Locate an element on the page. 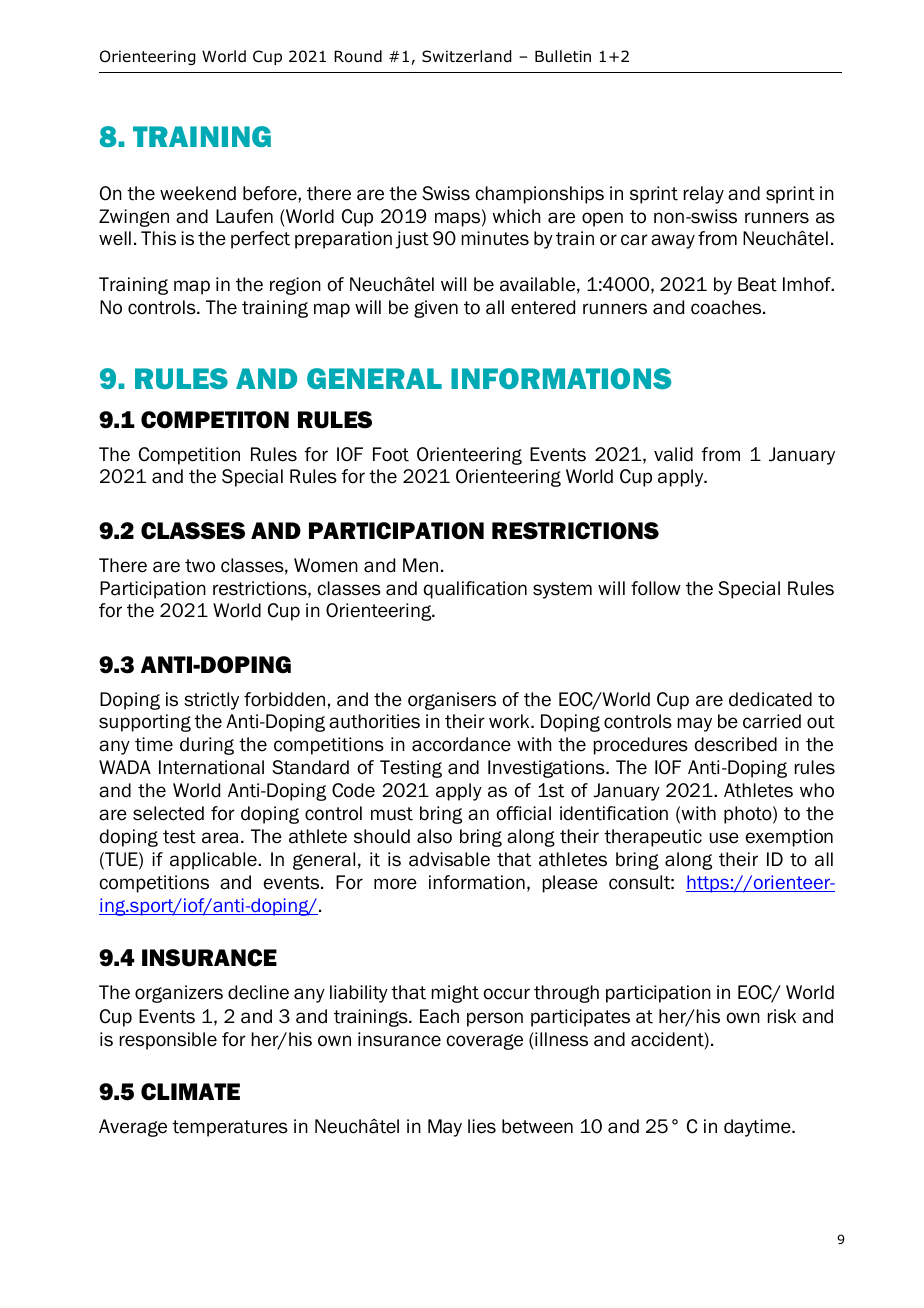 This page has width=924, height=1308. accordance is located at coordinates (461, 744).
